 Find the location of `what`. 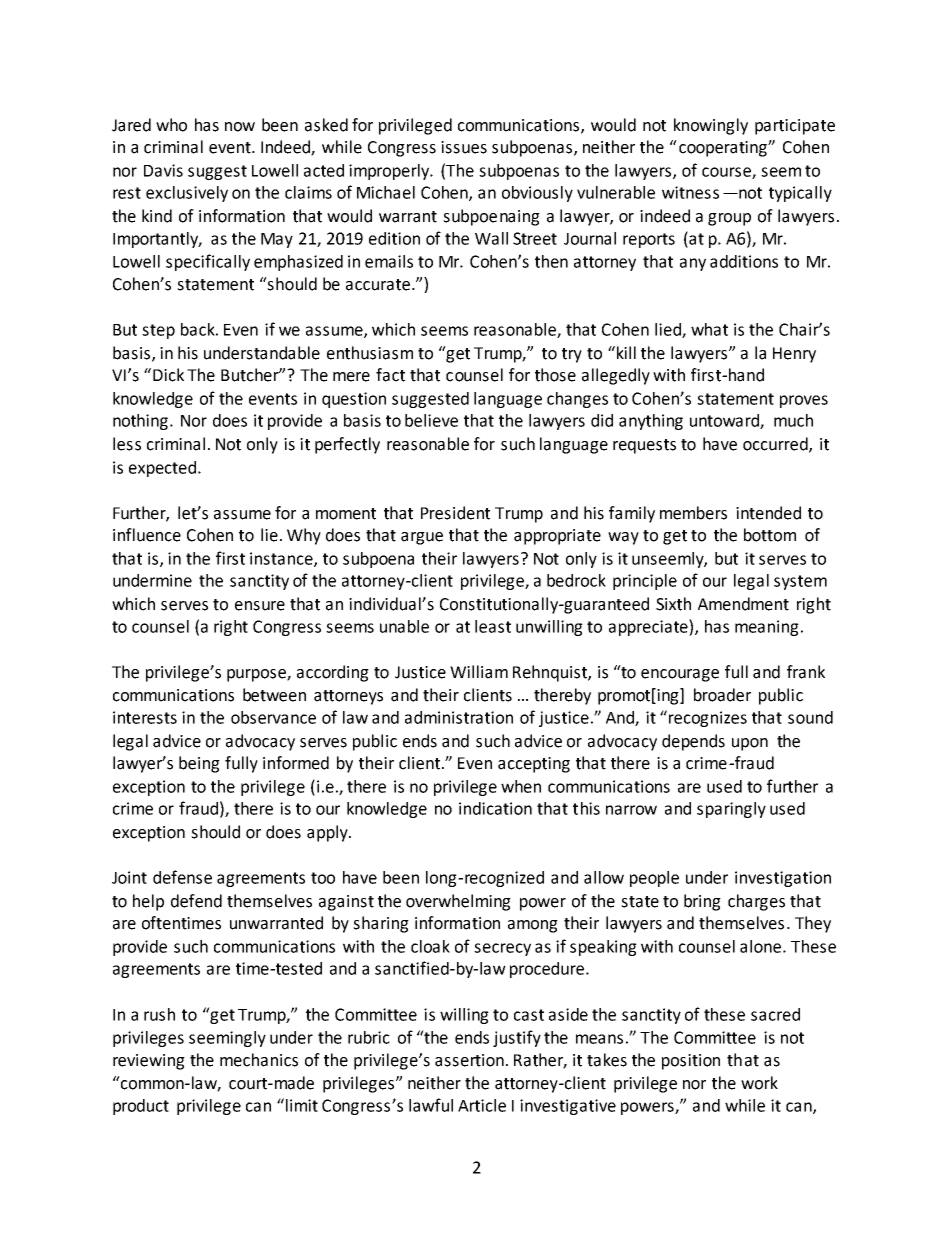

what is located at coordinates (709, 329).
